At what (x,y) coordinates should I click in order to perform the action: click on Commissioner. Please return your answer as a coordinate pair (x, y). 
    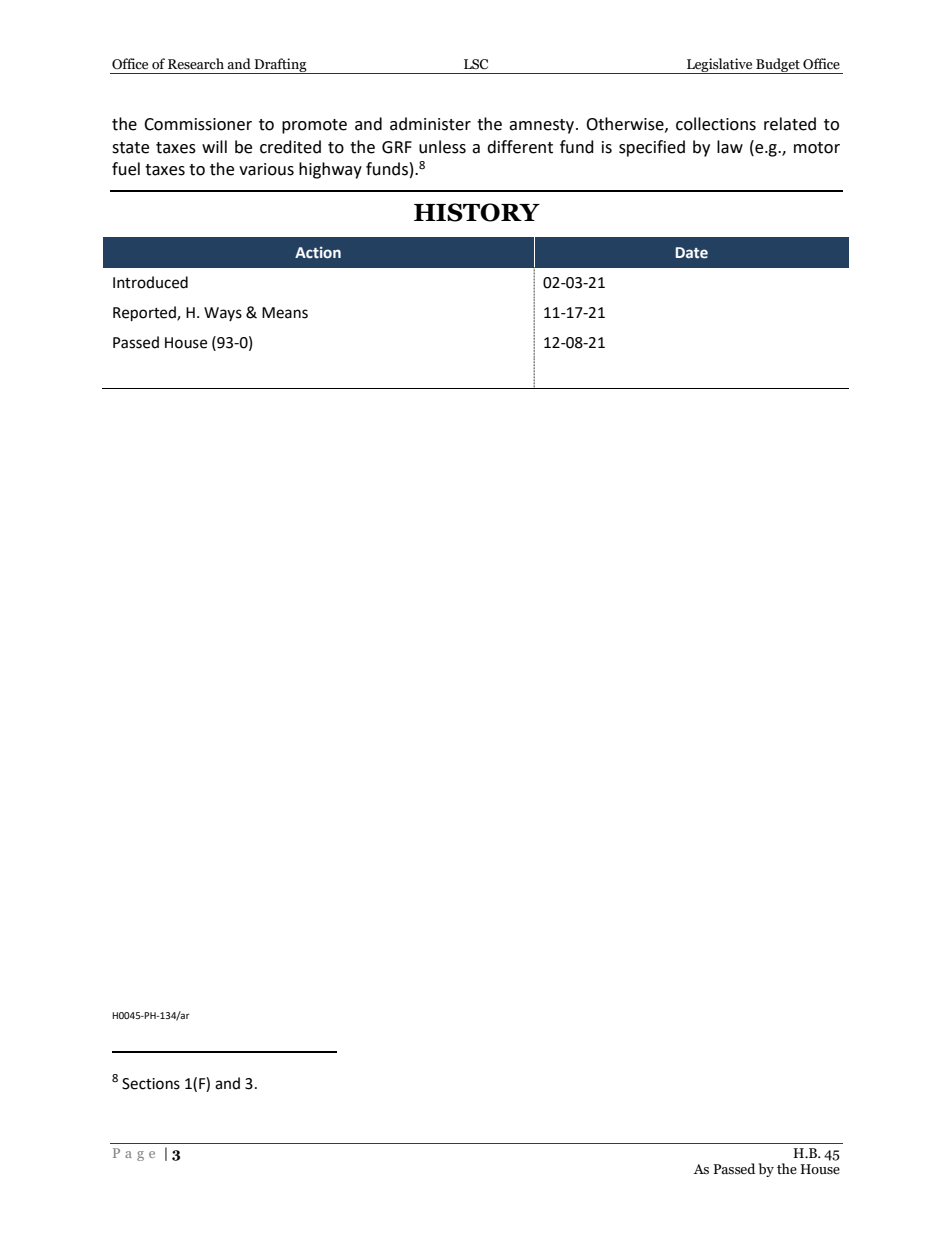
    Looking at the image, I should click on (198, 124).
